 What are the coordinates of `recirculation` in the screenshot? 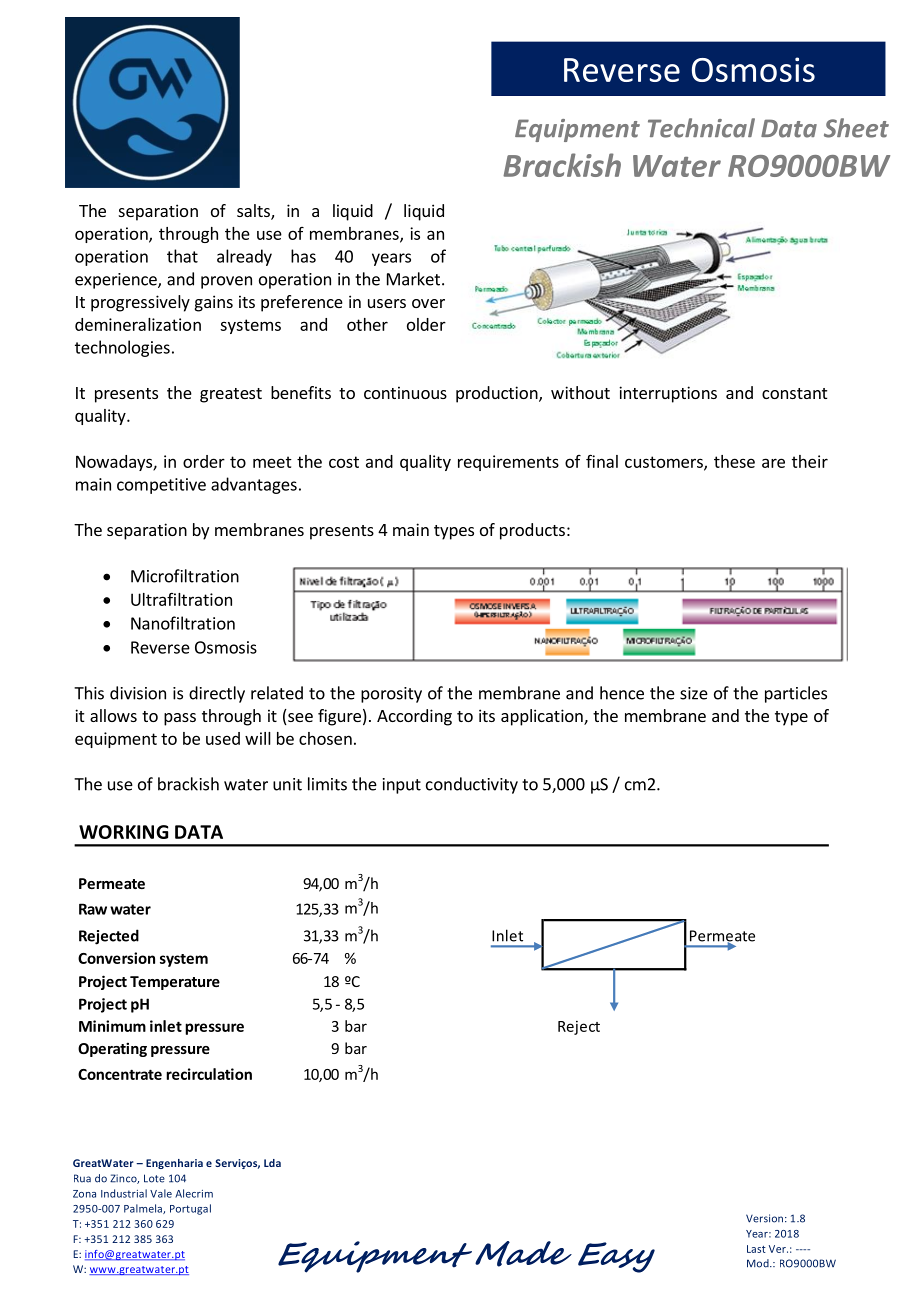 It's located at (209, 1074).
